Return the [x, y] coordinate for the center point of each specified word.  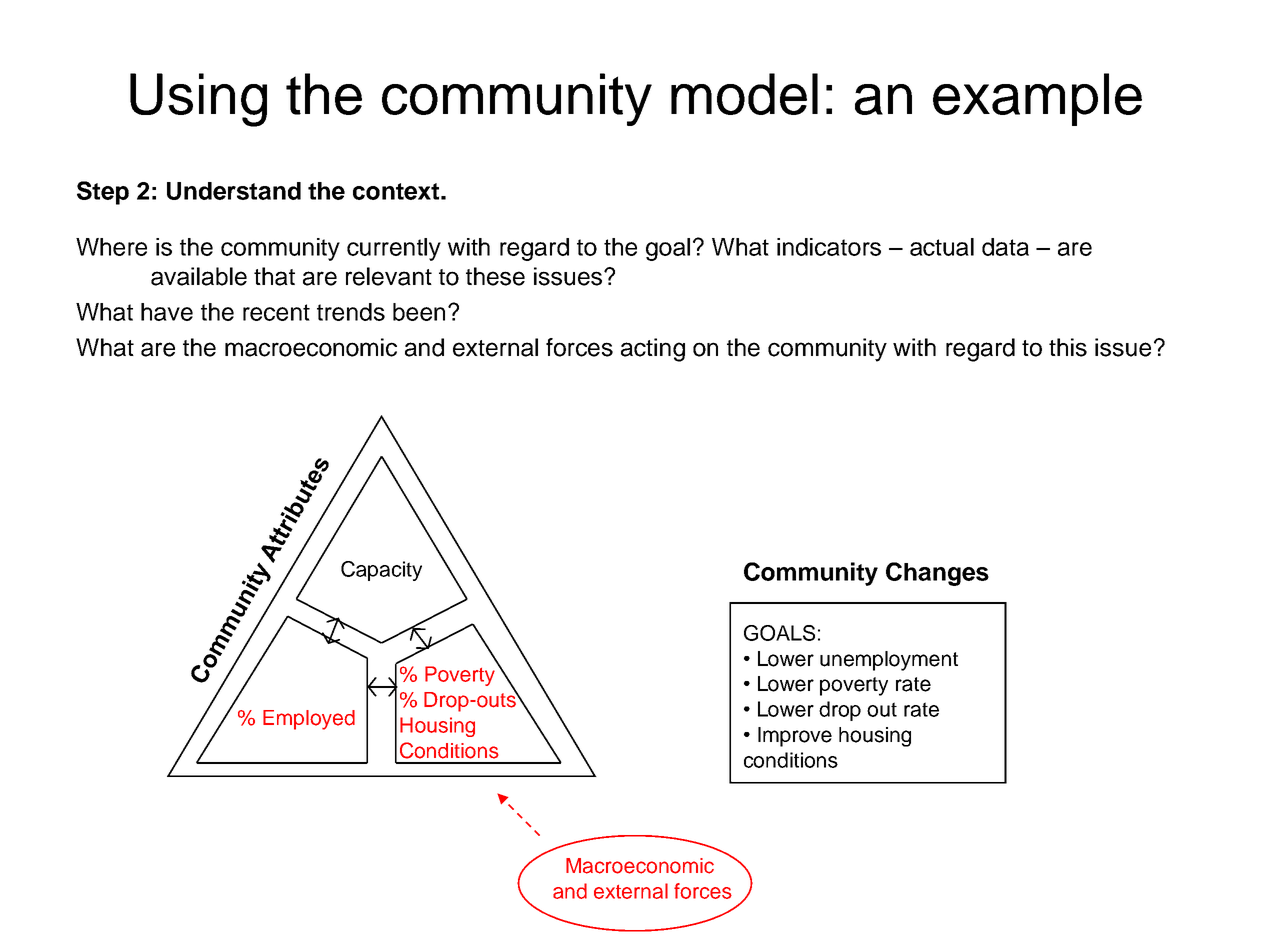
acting [653, 350]
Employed [309, 720]
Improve [795, 737]
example [1037, 99]
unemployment [889, 661]
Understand [234, 191]
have [167, 312]
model [744, 94]
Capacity [381, 571]
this [1068, 347]
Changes [937, 574]
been [419, 312]
